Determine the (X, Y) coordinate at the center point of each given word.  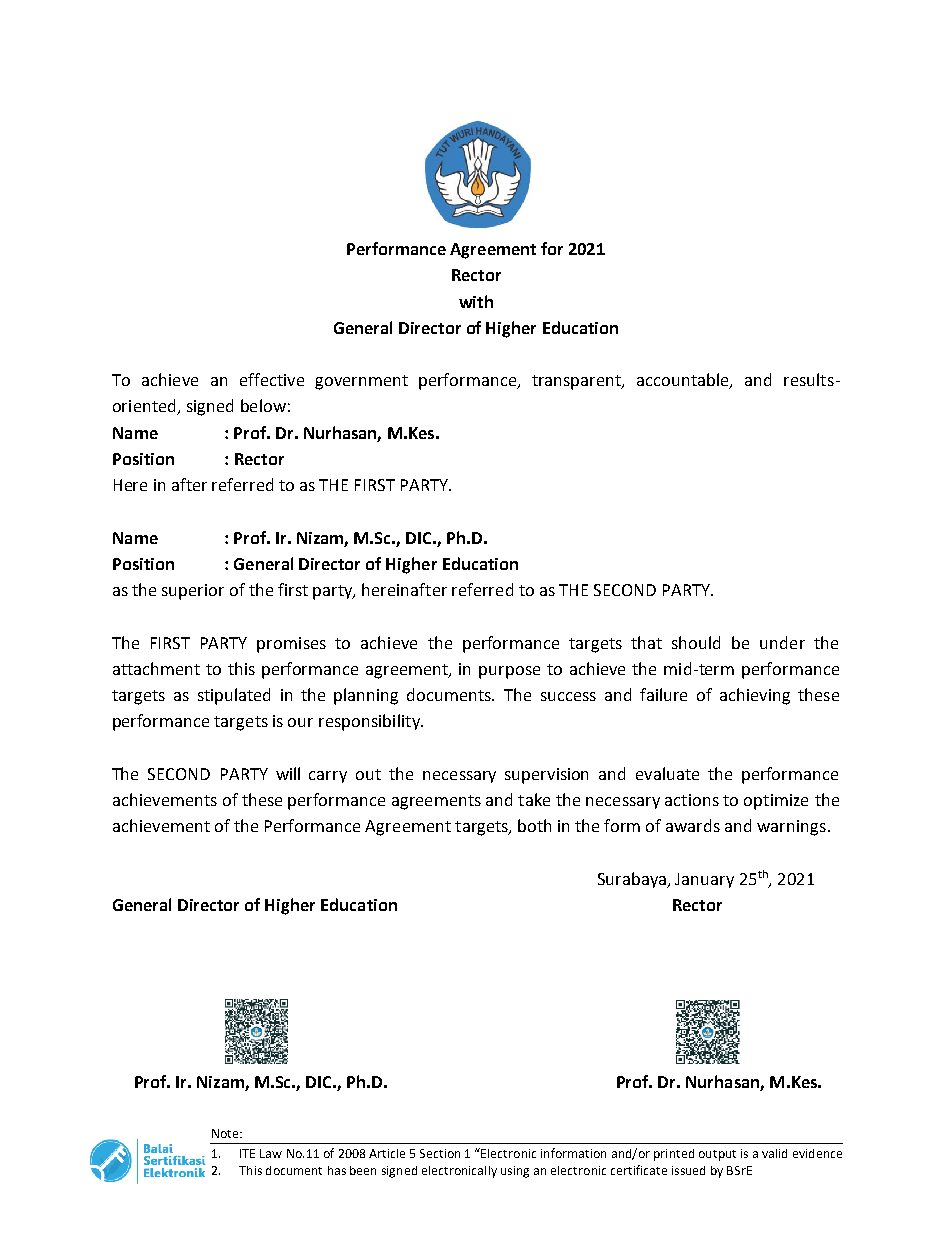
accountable (684, 381)
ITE (247, 1153)
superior (193, 592)
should (696, 642)
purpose (509, 672)
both (534, 825)
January (704, 880)
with (476, 301)
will (288, 773)
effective (272, 379)
